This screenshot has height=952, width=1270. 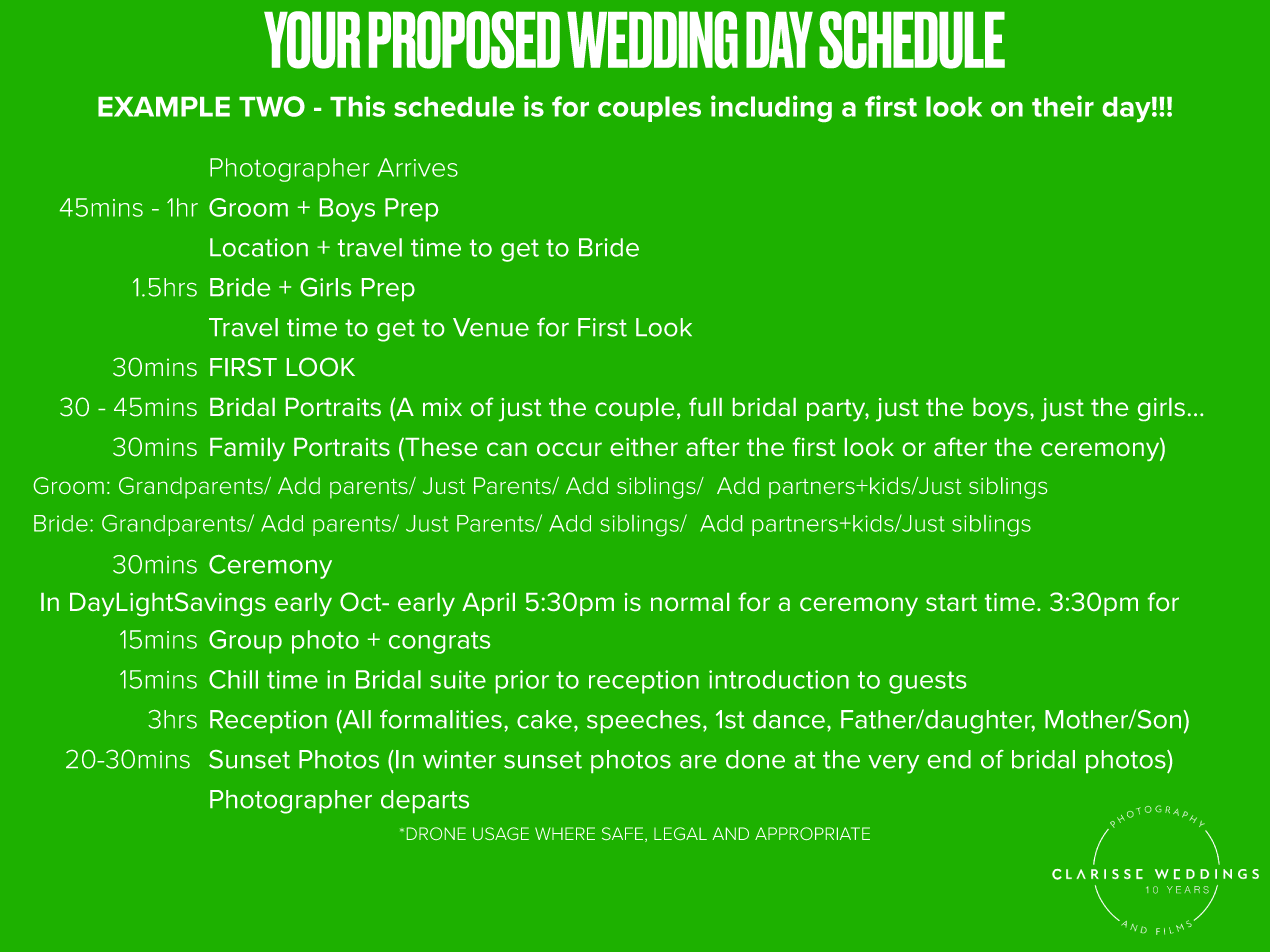 I want to click on full, so click(x=705, y=406).
